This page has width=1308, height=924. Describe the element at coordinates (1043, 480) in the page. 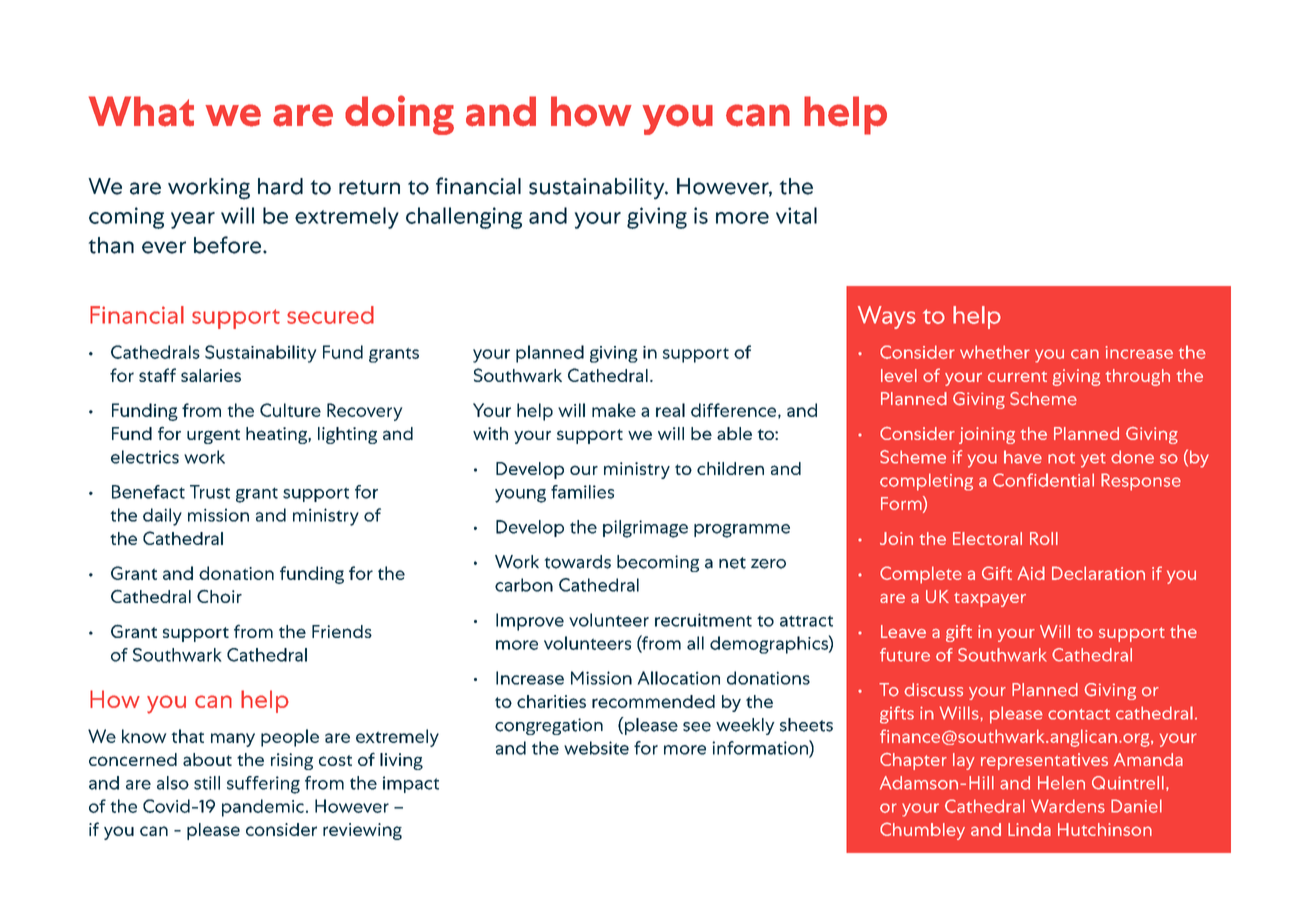

I see `Confidential` at that location.
